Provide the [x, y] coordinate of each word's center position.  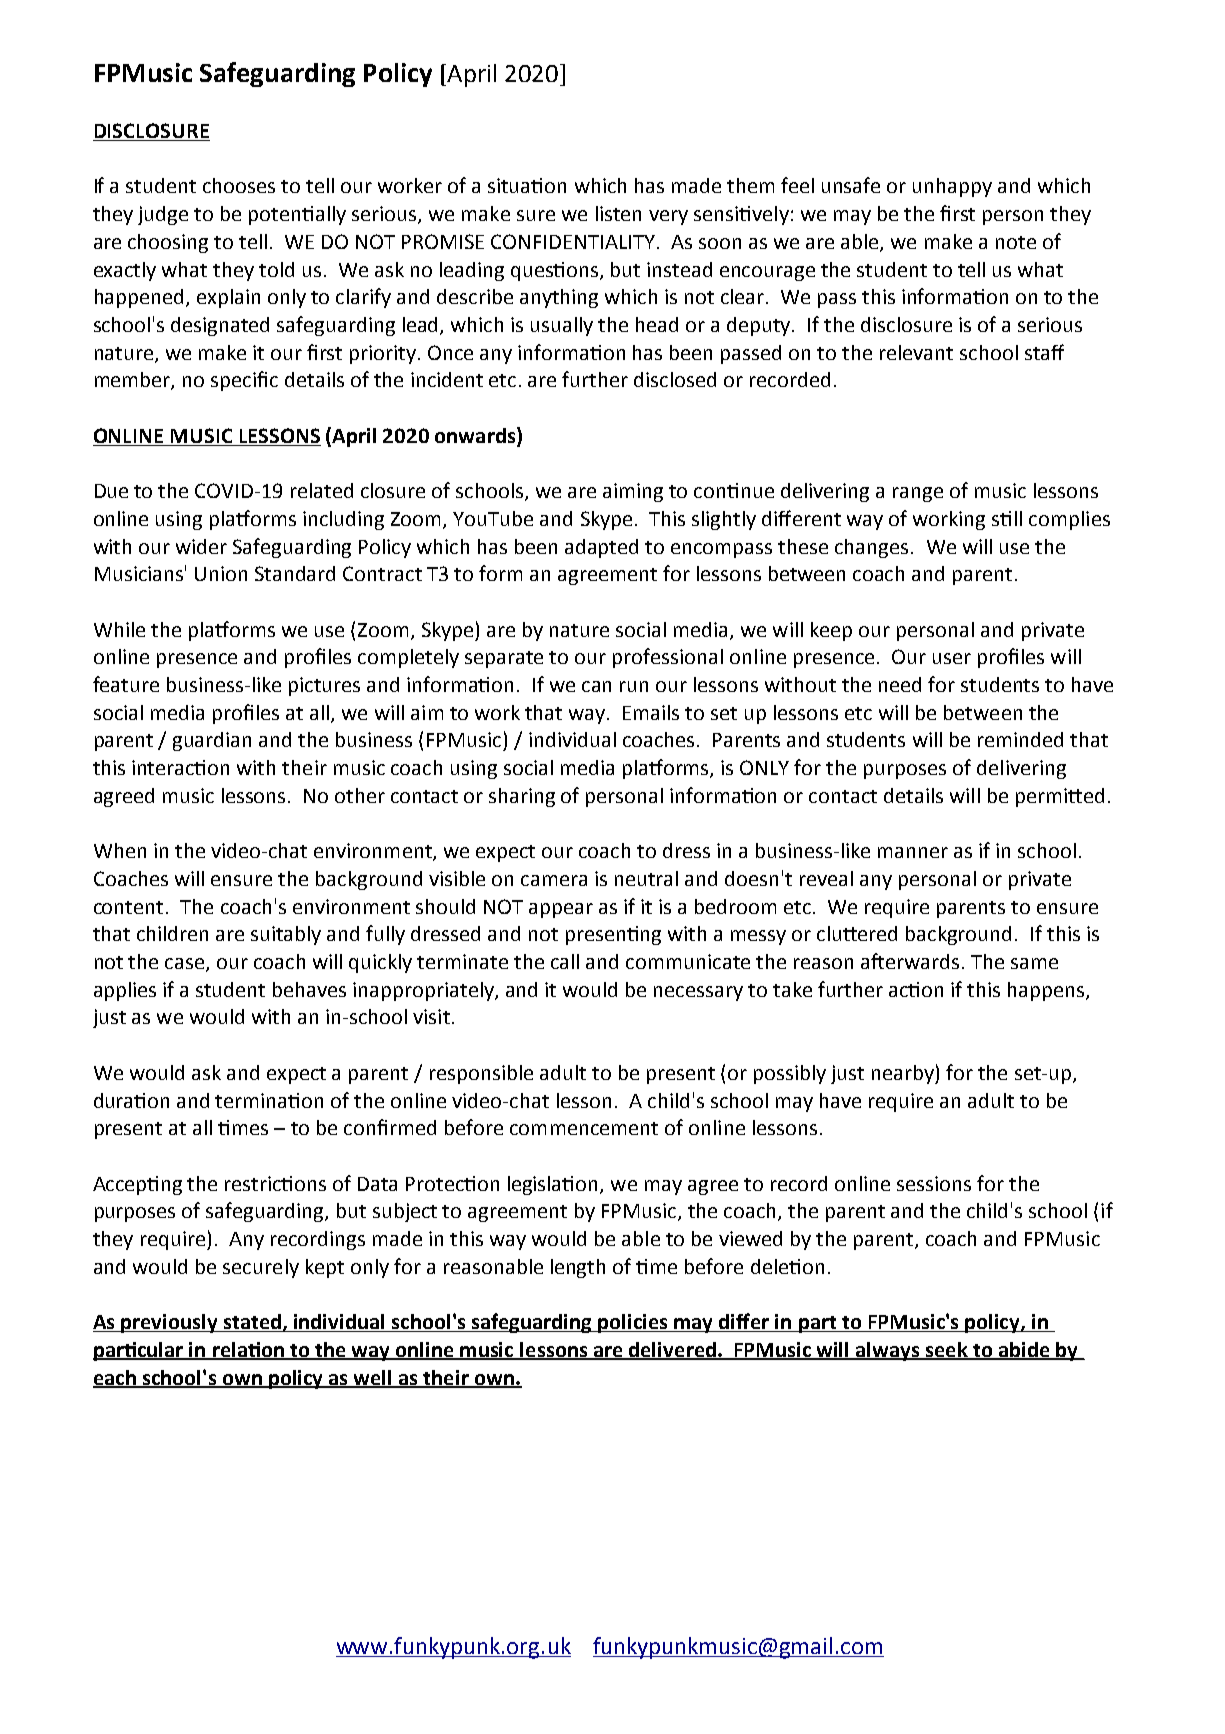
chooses [239, 185]
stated [253, 1323]
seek [946, 1350]
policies [633, 1323]
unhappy [952, 187]
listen [618, 213]
